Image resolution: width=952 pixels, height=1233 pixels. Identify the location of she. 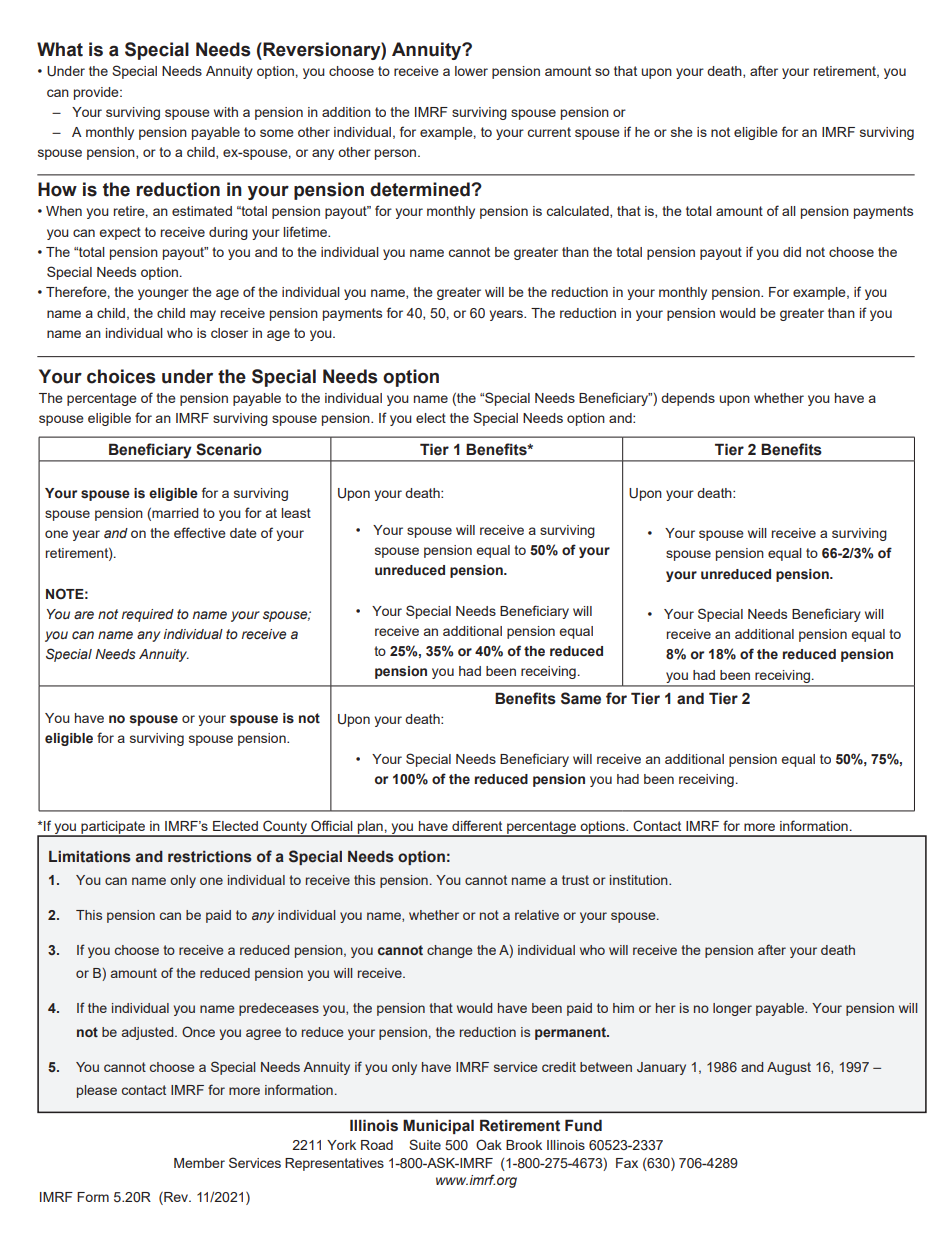
(682, 132).
